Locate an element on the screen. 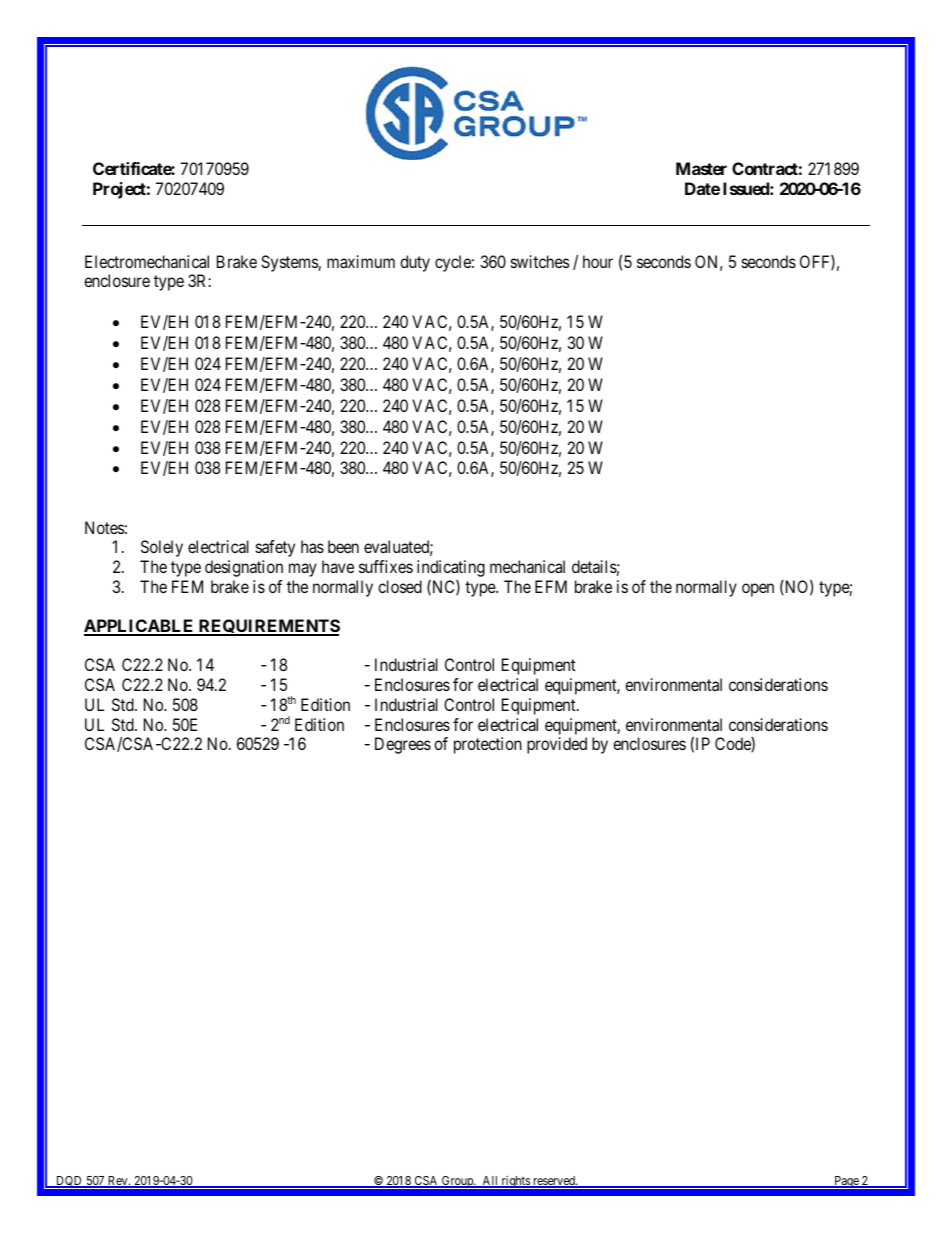  maximum is located at coordinates (361, 261).
